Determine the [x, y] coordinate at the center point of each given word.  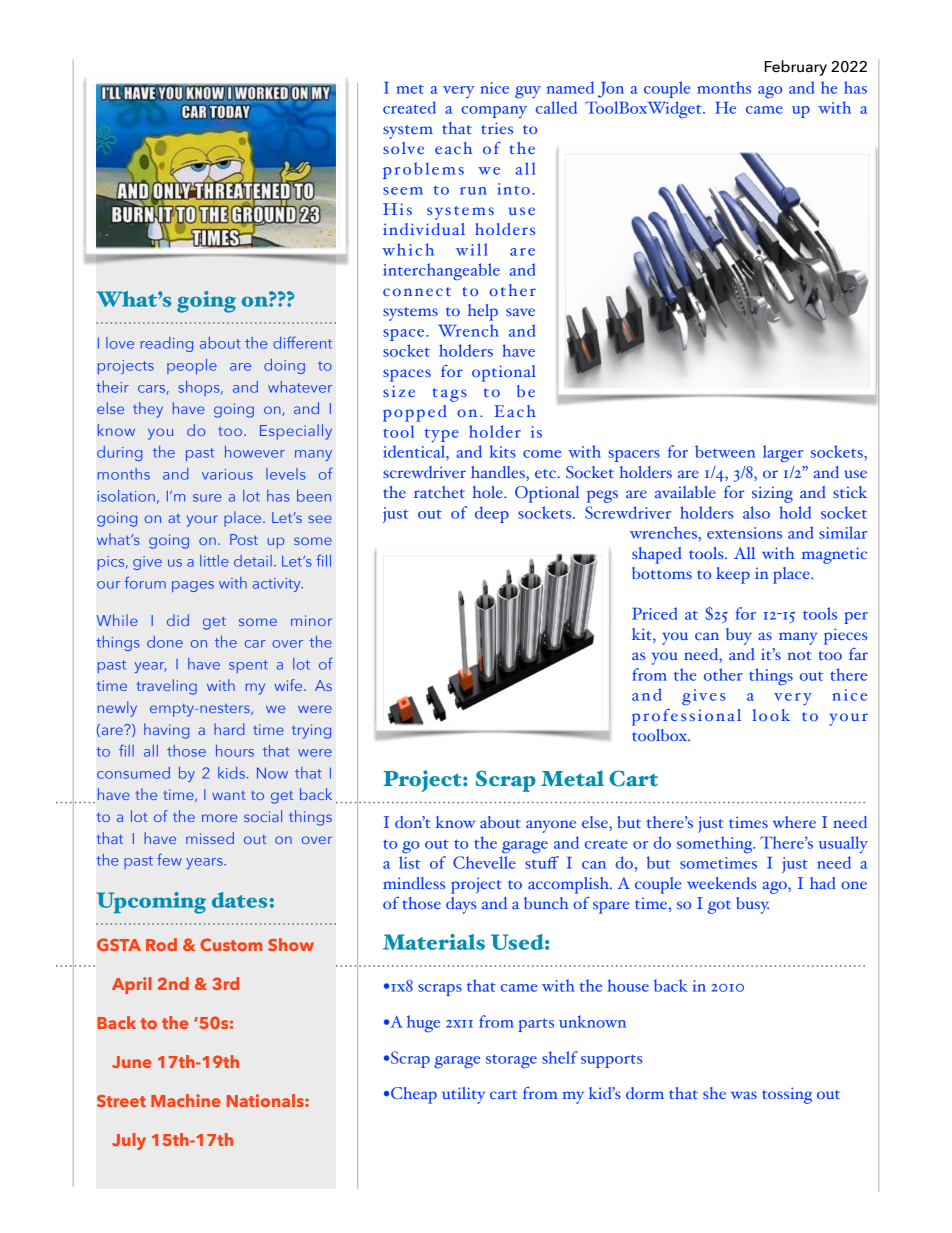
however [255, 452]
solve [403, 148]
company [494, 112]
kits [503, 451]
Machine [186, 1100]
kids [231, 773]
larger [783, 453]
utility [463, 1095]
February [796, 68]
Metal [572, 778]
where [794, 822]
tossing [787, 1095]
